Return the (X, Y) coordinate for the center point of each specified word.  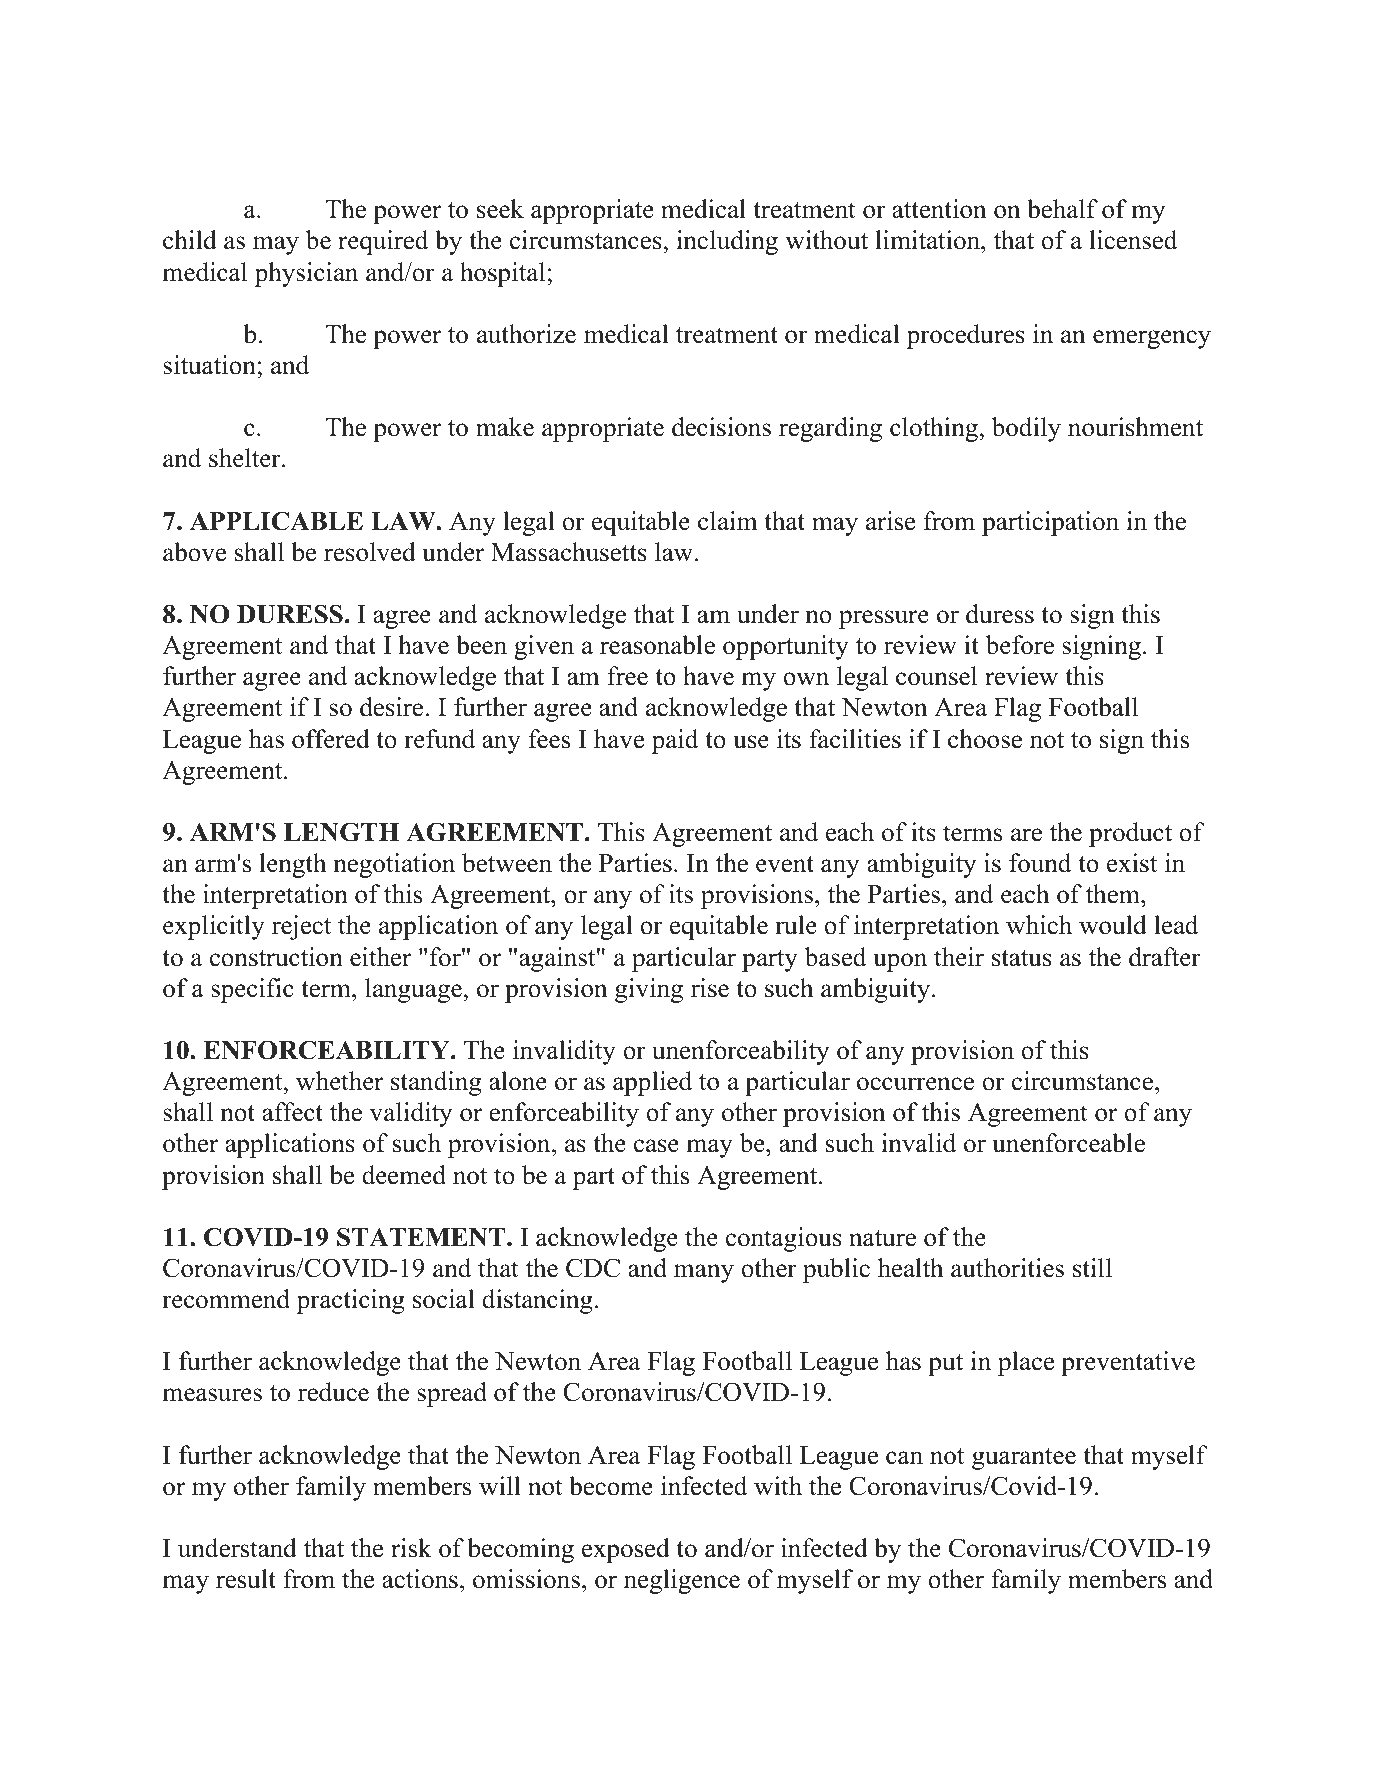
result (246, 1579)
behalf (1062, 209)
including (727, 242)
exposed (626, 1550)
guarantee (1024, 1459)
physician (306, 274)
